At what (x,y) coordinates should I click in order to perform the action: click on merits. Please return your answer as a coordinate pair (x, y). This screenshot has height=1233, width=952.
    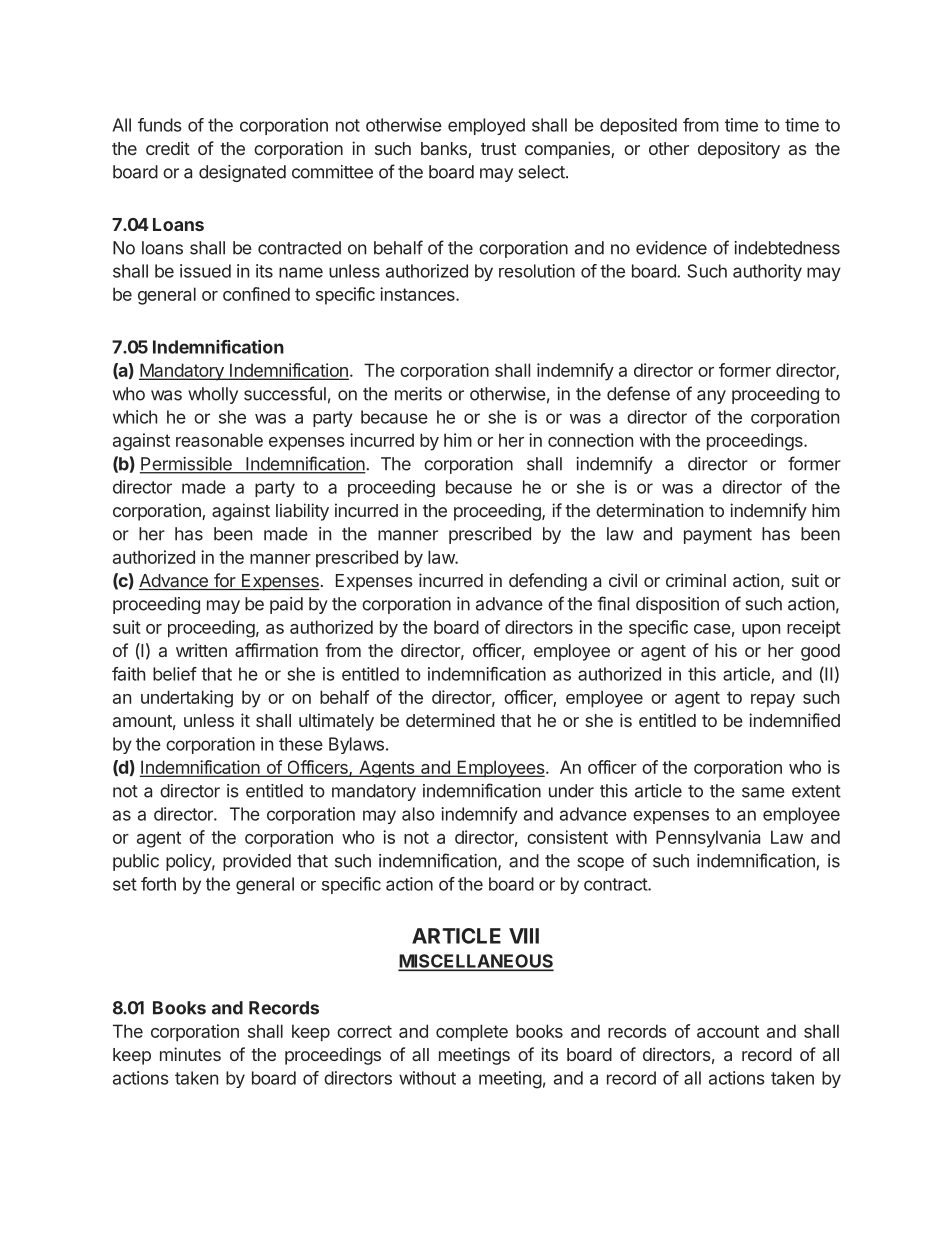
    Looking at the image, I should click on (418, 394).
